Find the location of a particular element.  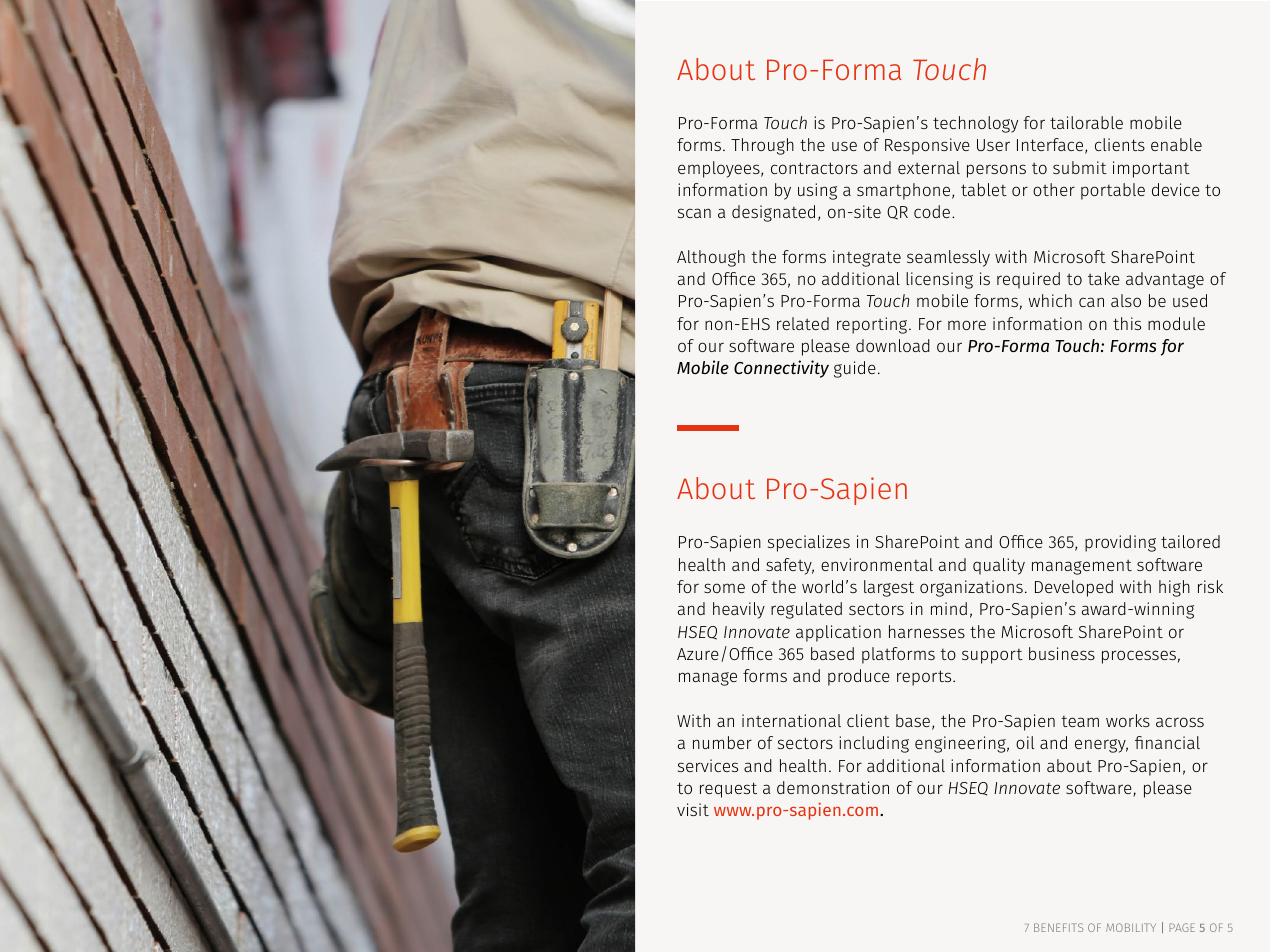

important is located at coordinates (1151, 169).
